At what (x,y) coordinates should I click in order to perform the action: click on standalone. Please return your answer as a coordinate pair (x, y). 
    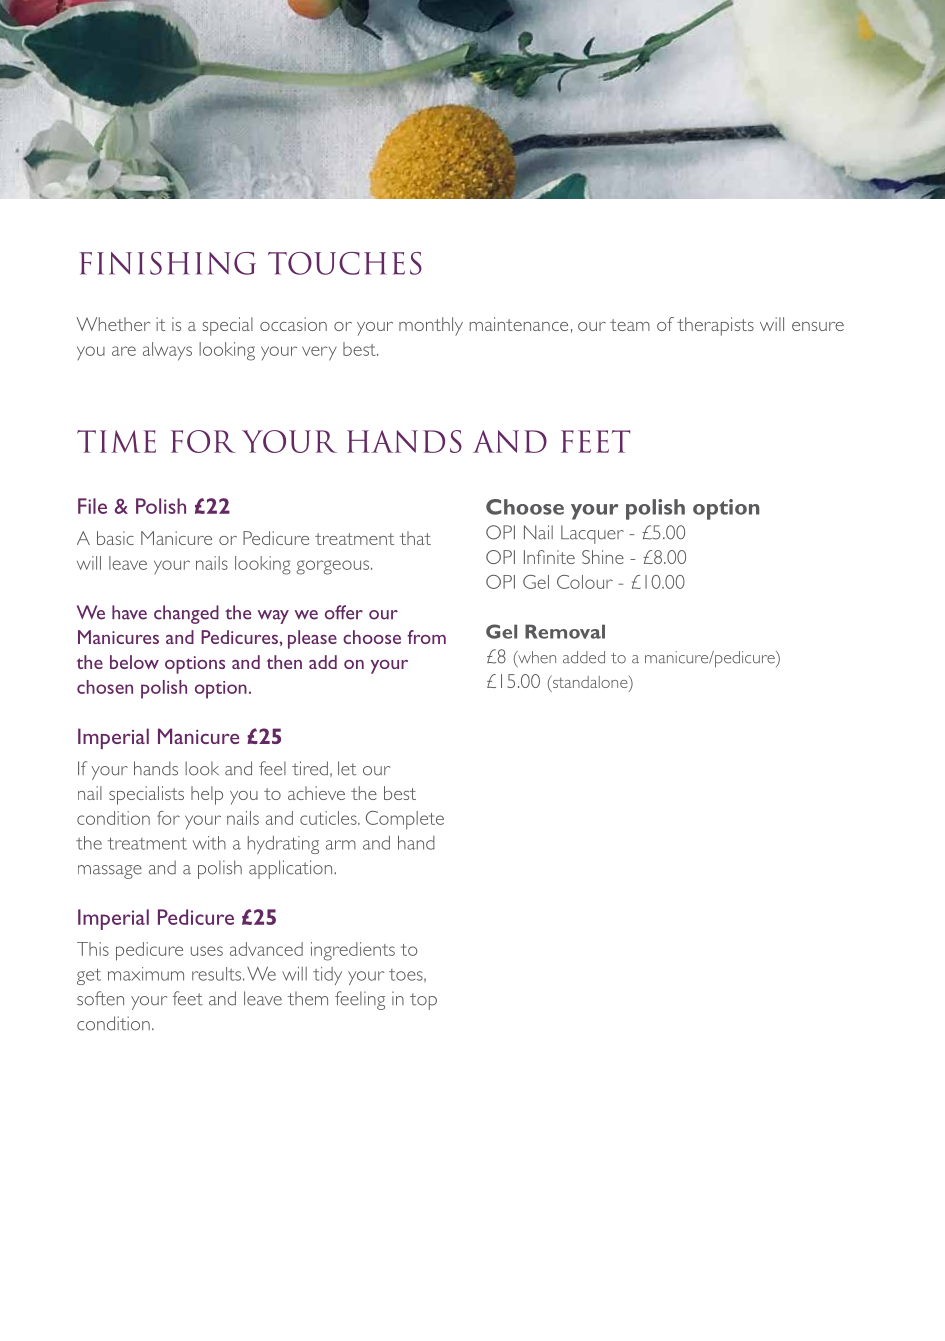
    Looking at the image, I should click on (590, 683).
